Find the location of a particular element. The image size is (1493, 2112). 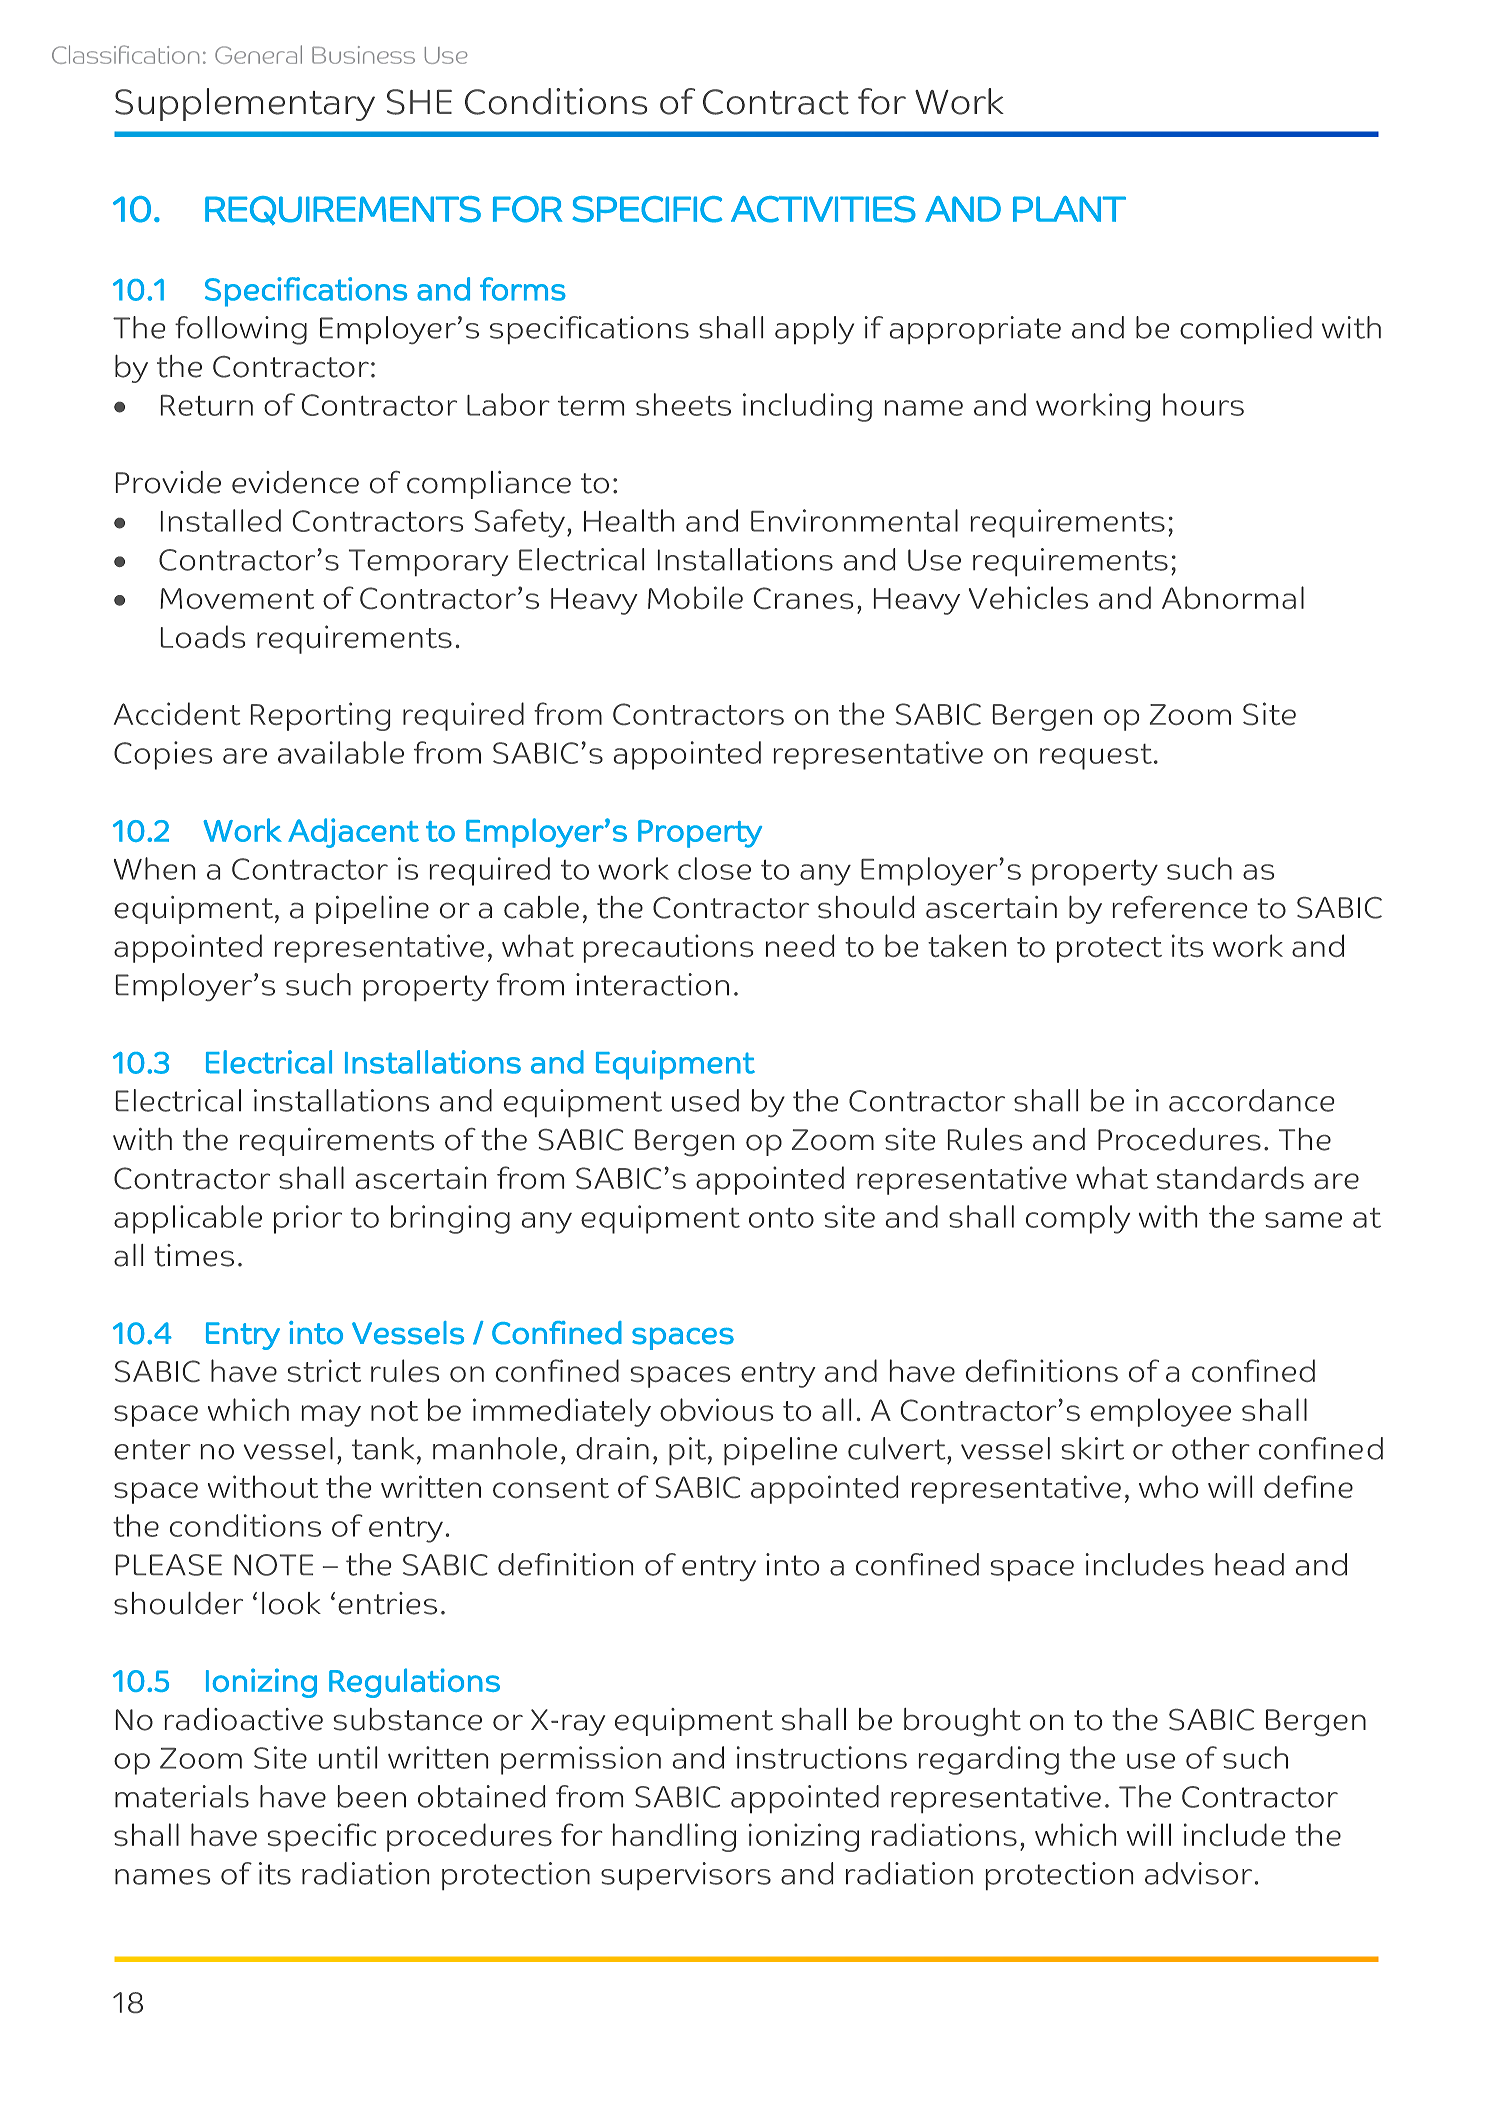

materials is located at coordinates (182, 1796).
